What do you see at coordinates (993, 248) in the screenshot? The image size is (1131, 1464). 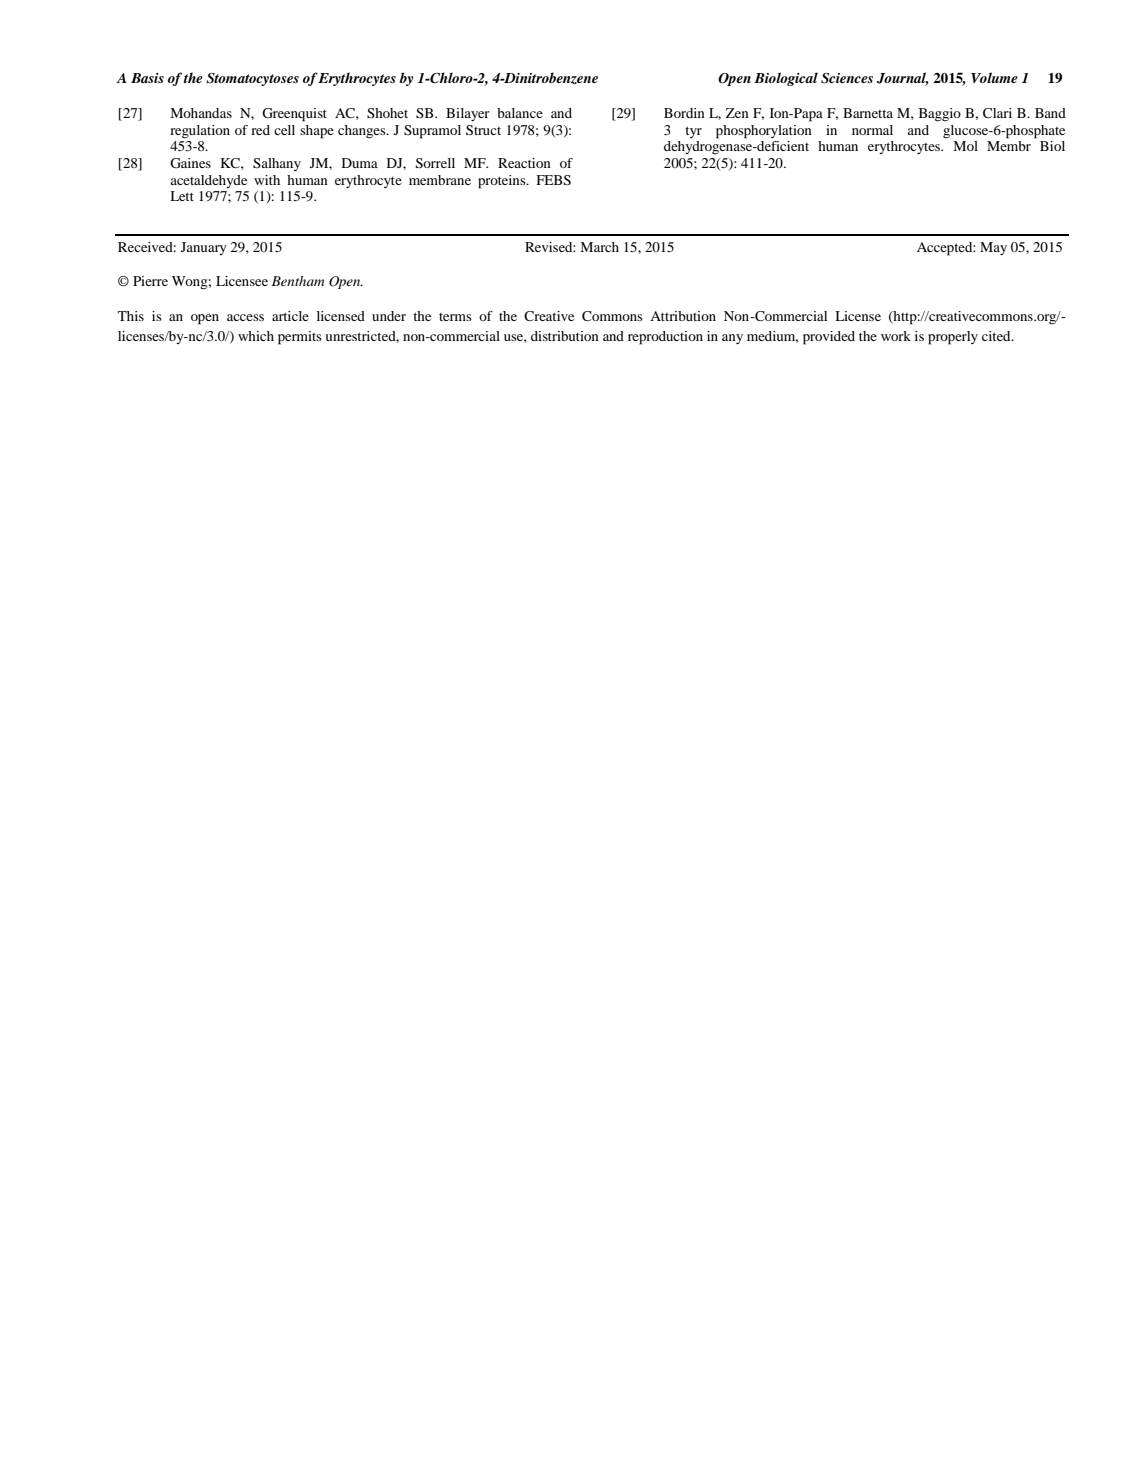 I see `May` at bounding box center [993, 248].
